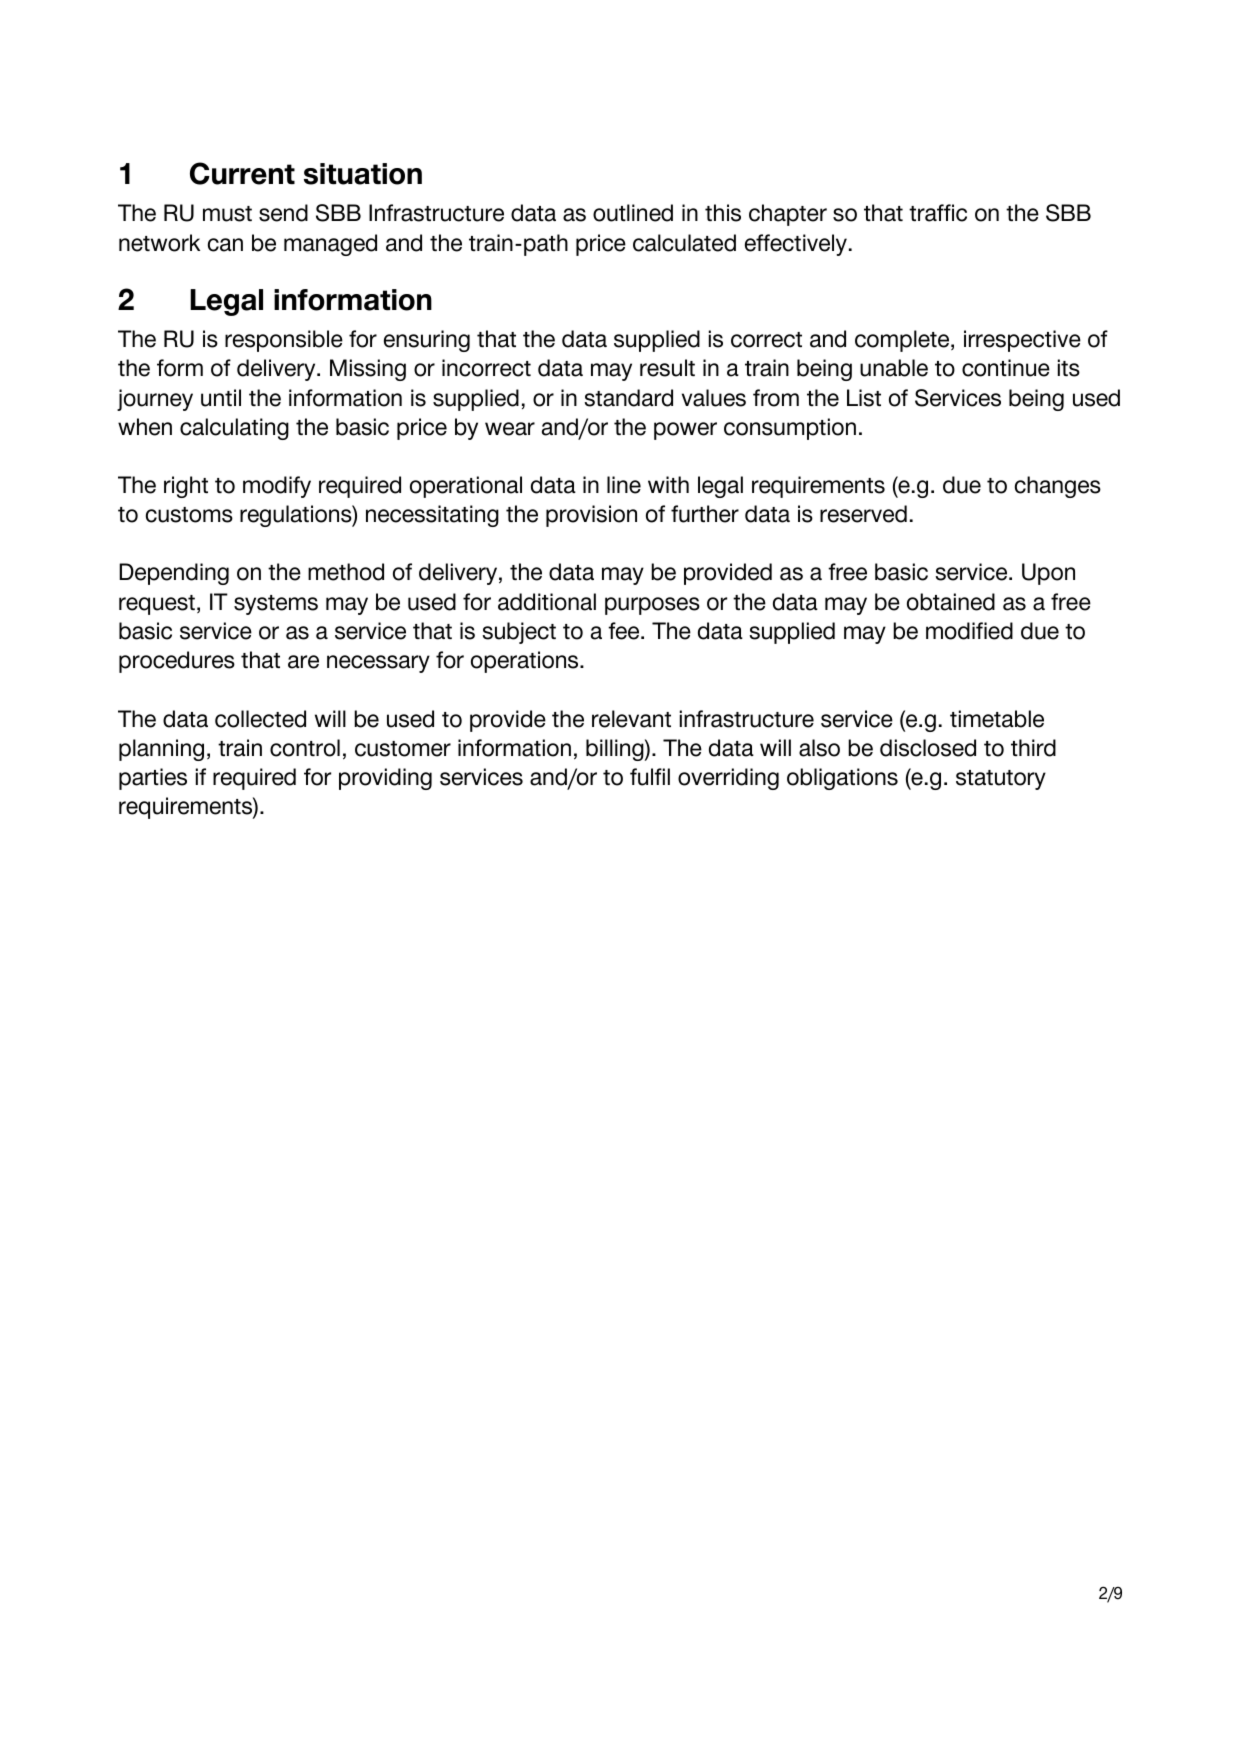  Describe the element at coordinates (928, 748) in the document. I see `disclosed` at that location.
